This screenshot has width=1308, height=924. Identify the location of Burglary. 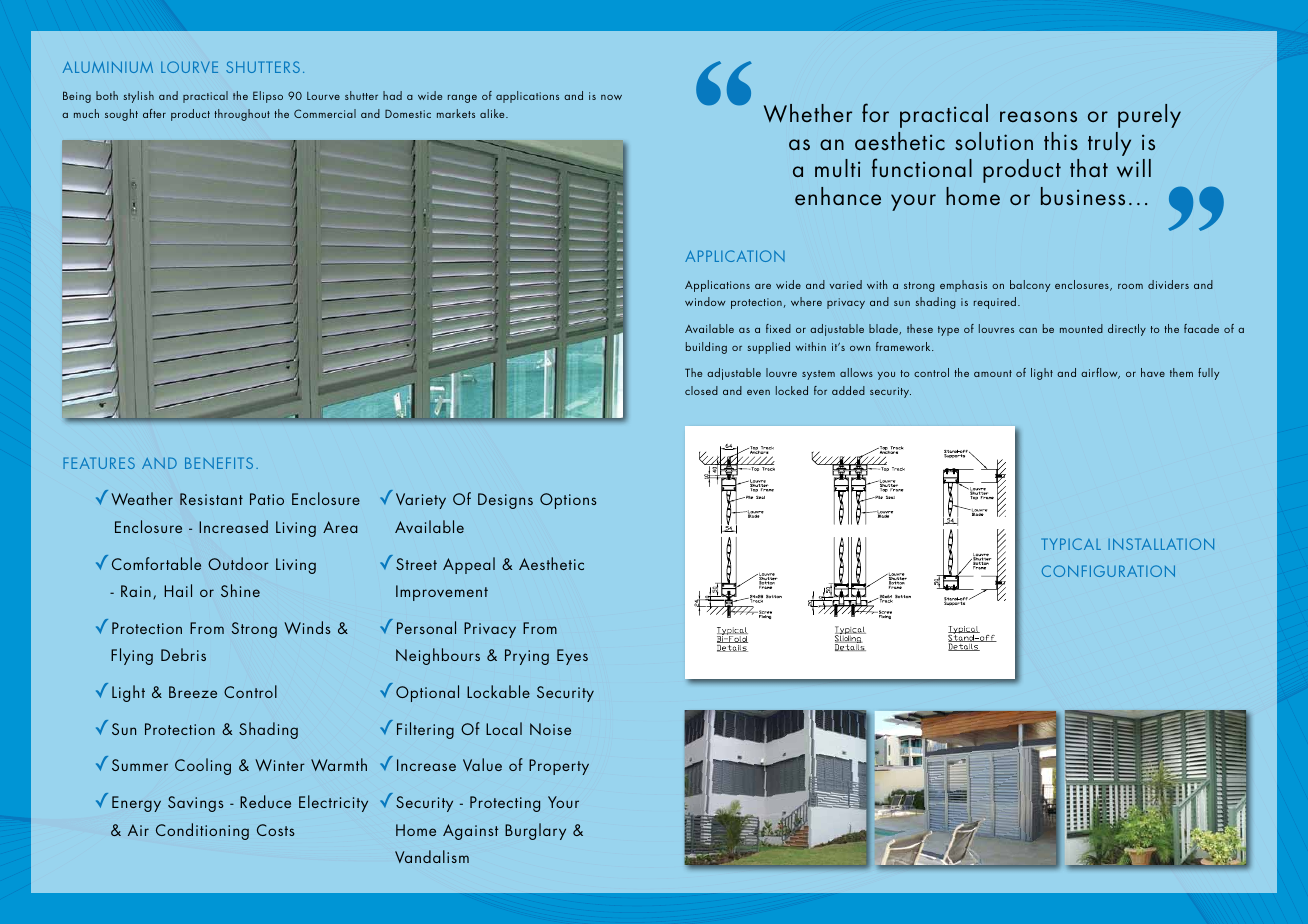
(535, 831).
